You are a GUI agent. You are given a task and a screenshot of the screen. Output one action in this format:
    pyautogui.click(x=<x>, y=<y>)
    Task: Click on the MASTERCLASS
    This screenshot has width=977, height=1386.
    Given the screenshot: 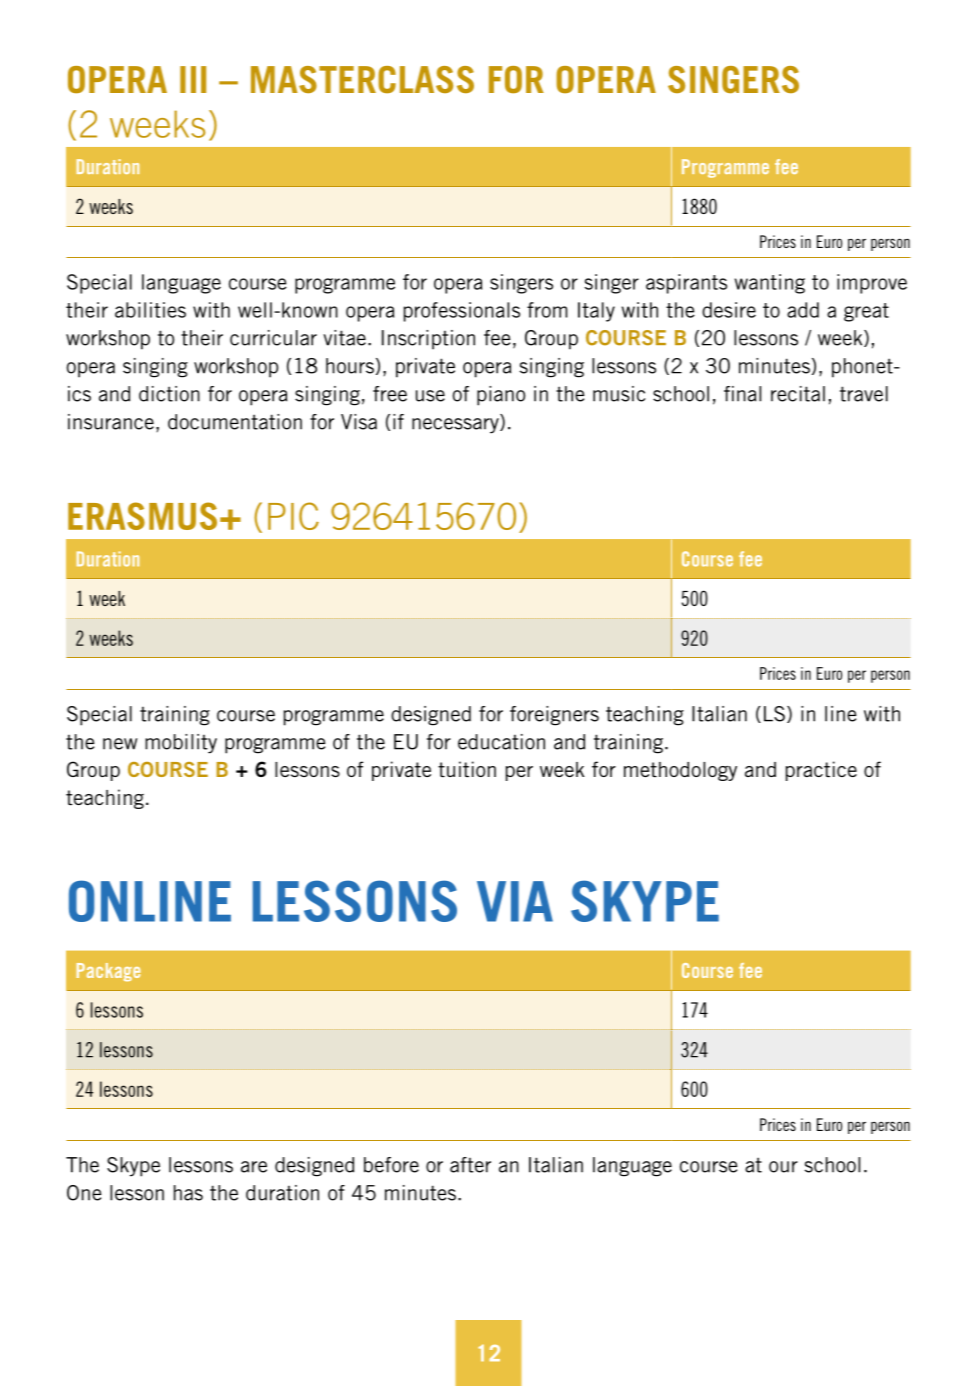 What is the action you would take?
    pyautogui.click(x=362, y=79)
